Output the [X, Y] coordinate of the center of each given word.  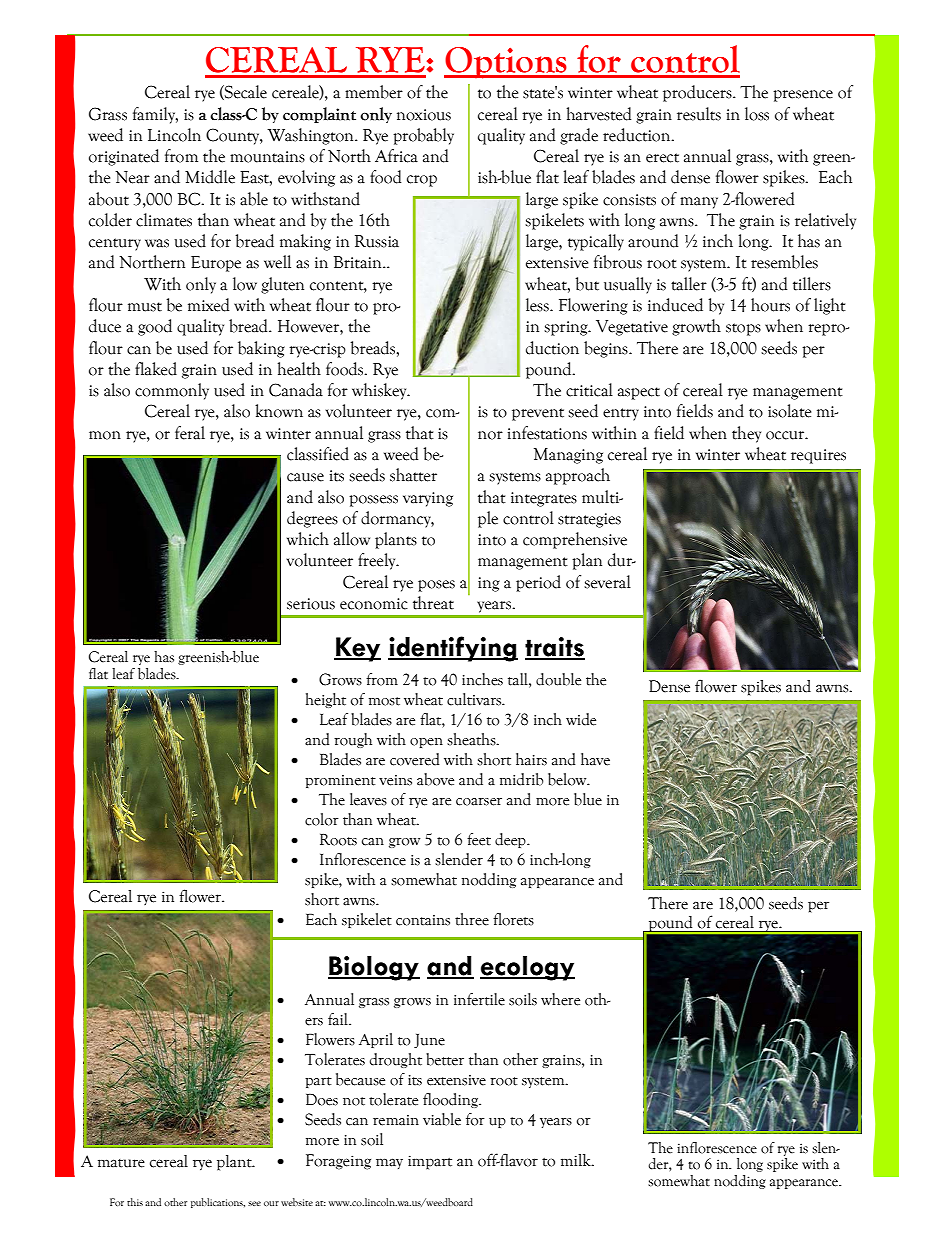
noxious [424, 115]
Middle [210, 177]
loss [757, 114]
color [322, 819]
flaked [156, 369]
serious [311, 604]
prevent [538, 414]
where [560, 999]
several [607, 582]
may [389, 1163]
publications [218, 1203]
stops [743, 329]
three [472, 919]
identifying [453, 649]
